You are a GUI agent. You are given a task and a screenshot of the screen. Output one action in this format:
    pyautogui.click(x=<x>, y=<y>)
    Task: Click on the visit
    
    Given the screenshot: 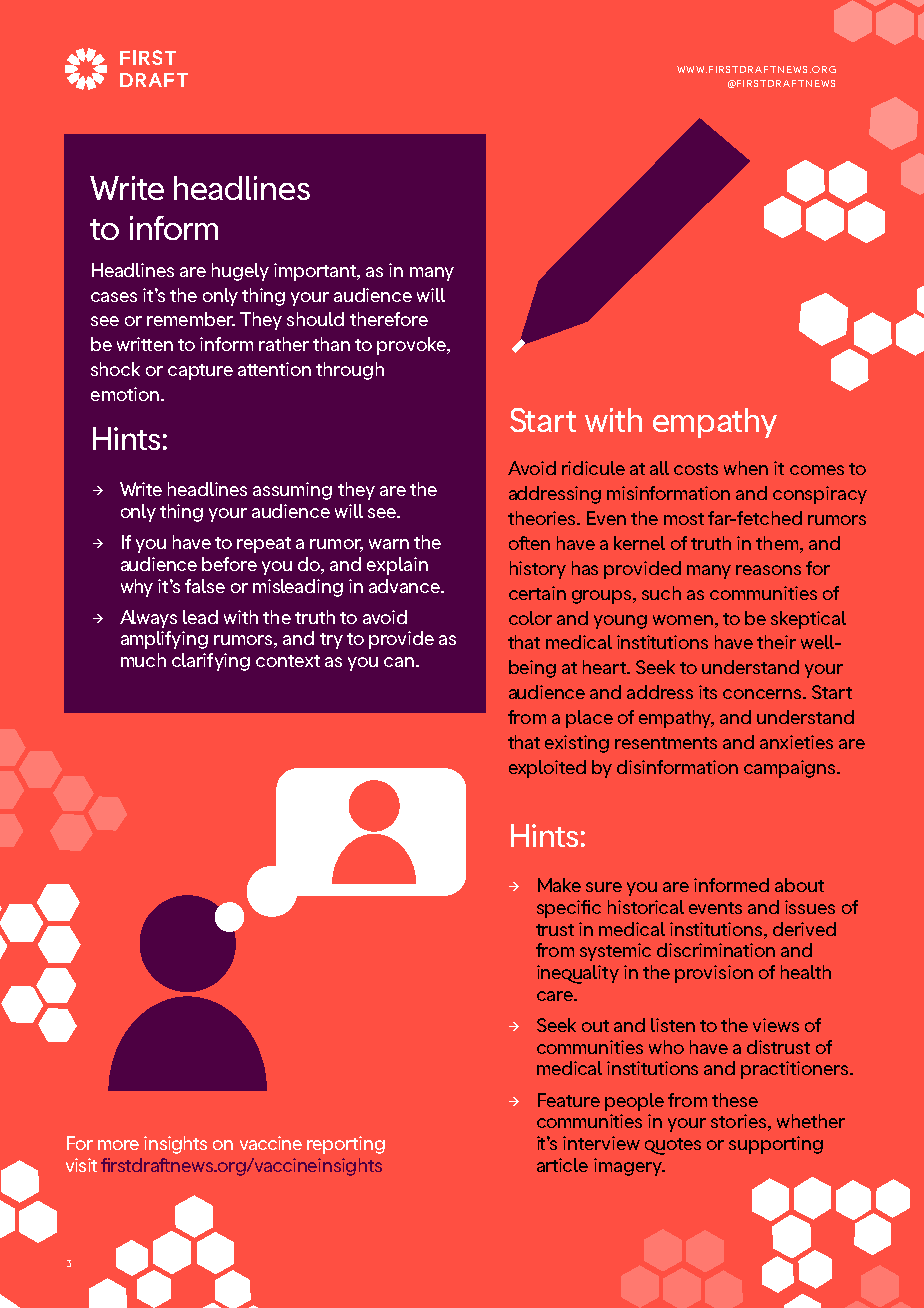 What is the action you would take?
    pyautogui.click(x=81, y=1165)
